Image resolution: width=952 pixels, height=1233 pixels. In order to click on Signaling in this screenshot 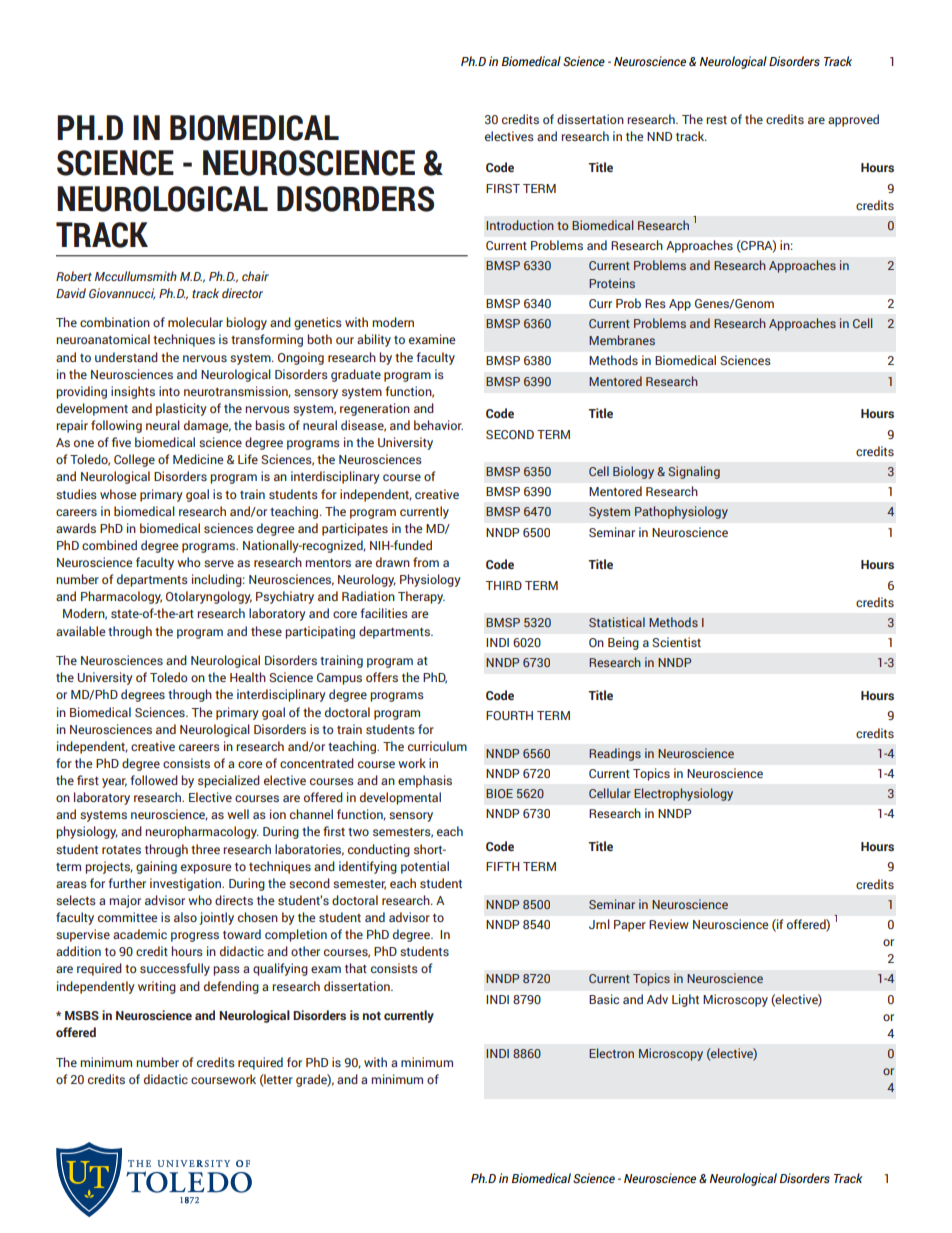, I will do `click(694, 472)`.
